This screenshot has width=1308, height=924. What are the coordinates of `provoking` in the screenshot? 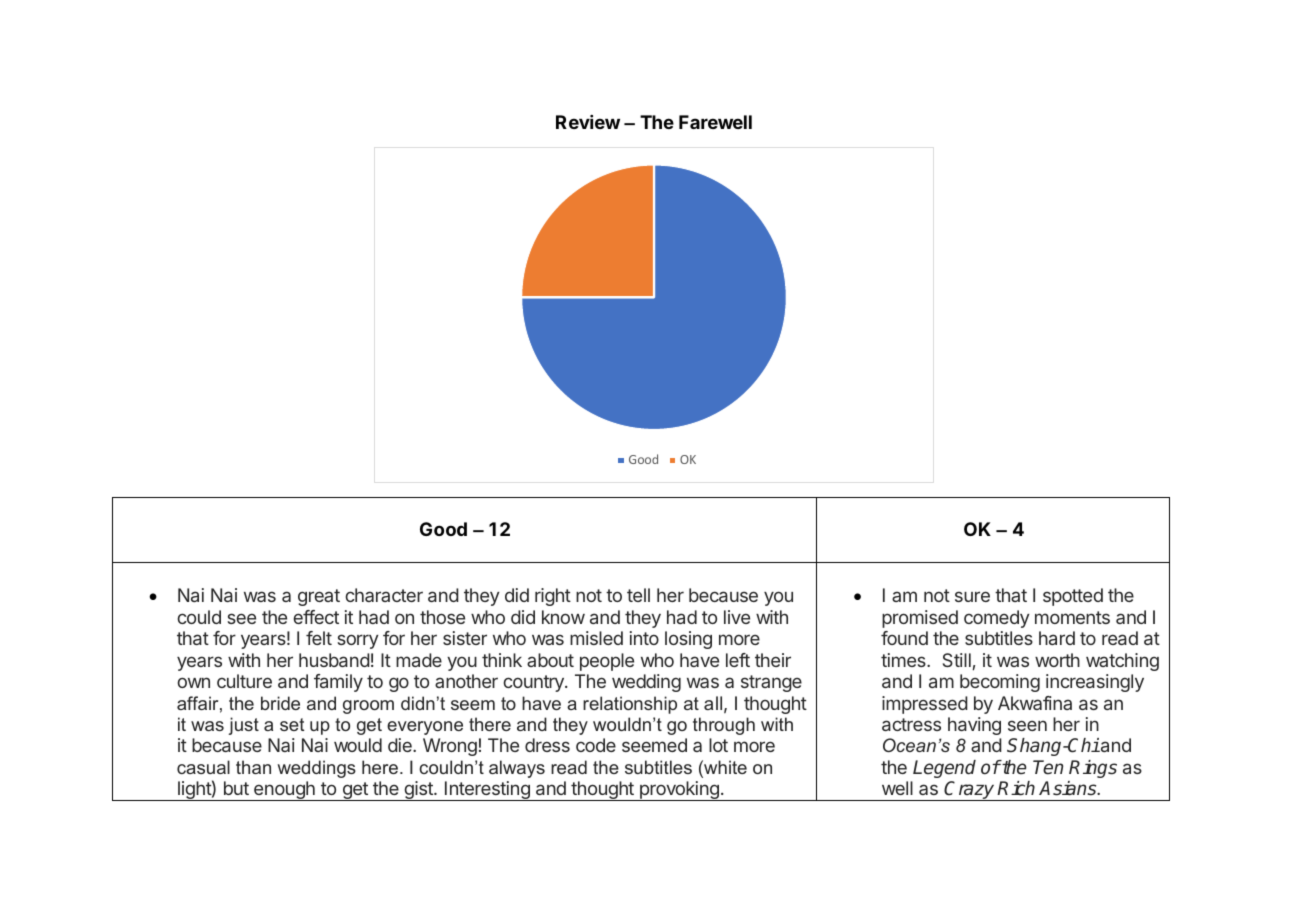 It's located at (679, 791).
